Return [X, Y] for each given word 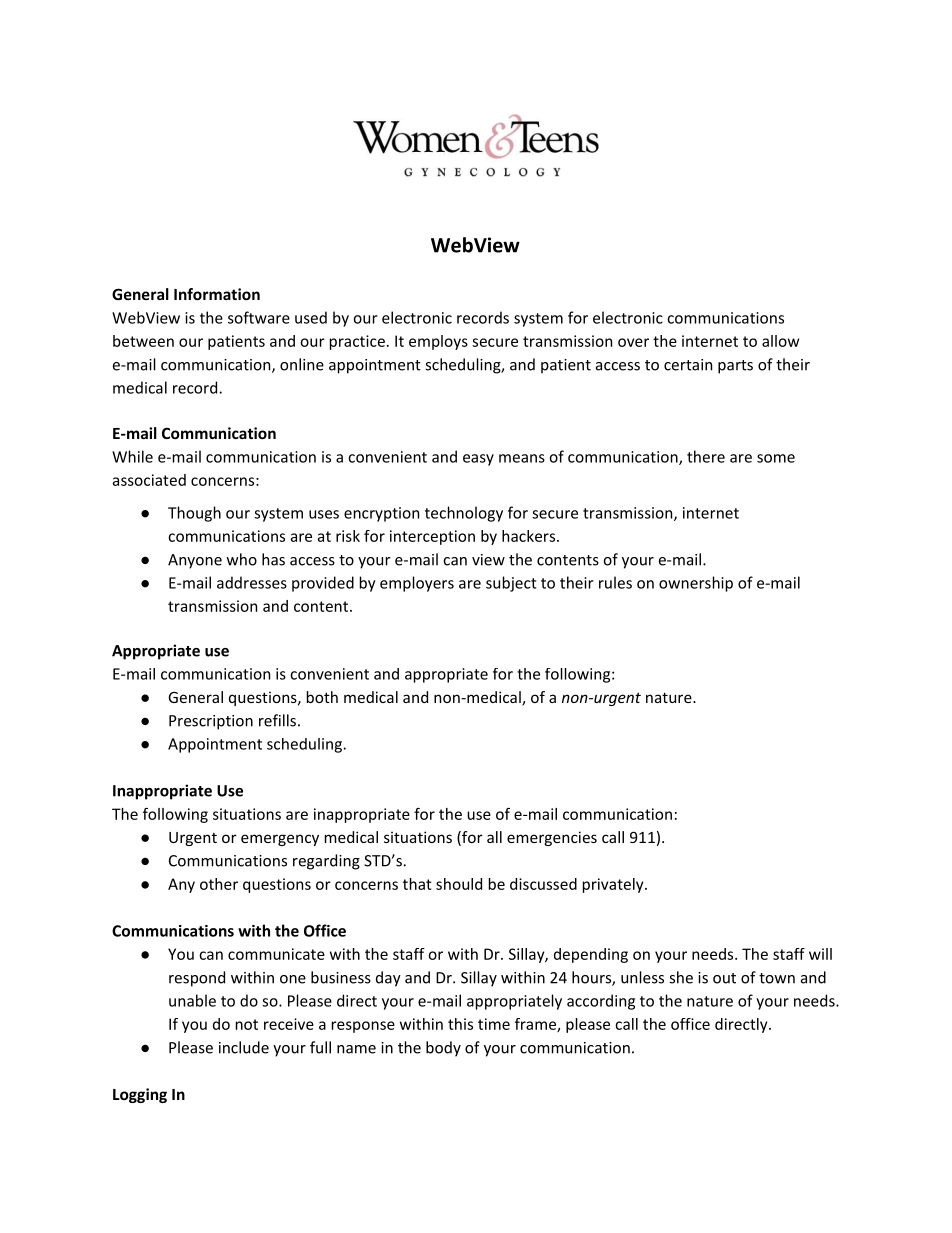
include [244, 1047]
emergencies [552, 838]
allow [780, 341]
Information [217, 294]
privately [613, 885]
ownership [696, 584]
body [443, 1049]
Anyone [195, 561]
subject [511, 584]
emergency [280, 840]
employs [438, 342]
